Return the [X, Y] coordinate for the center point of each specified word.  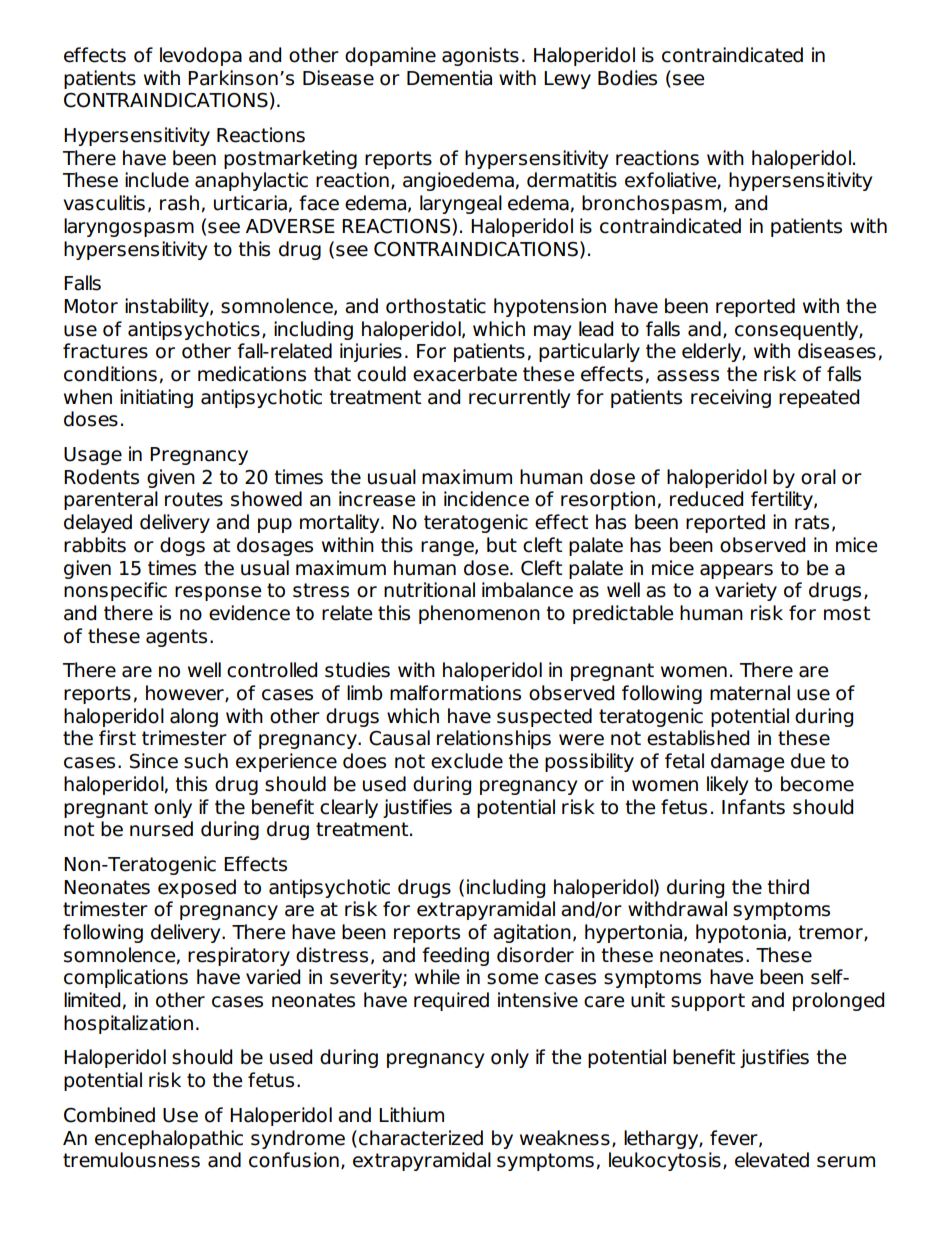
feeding [455, 956]
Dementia [449, 78]
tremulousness [131, 1160]
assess [688, 376]
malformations [455, 693]
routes [194, 499]
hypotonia [741, 933]
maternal [750, 693]
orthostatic [436, 306]
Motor [91, 306]
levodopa [201, 56]
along [194, 717]
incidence [486, 499]
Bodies [627, 78]
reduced [706, 499]
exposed [197, 888]
